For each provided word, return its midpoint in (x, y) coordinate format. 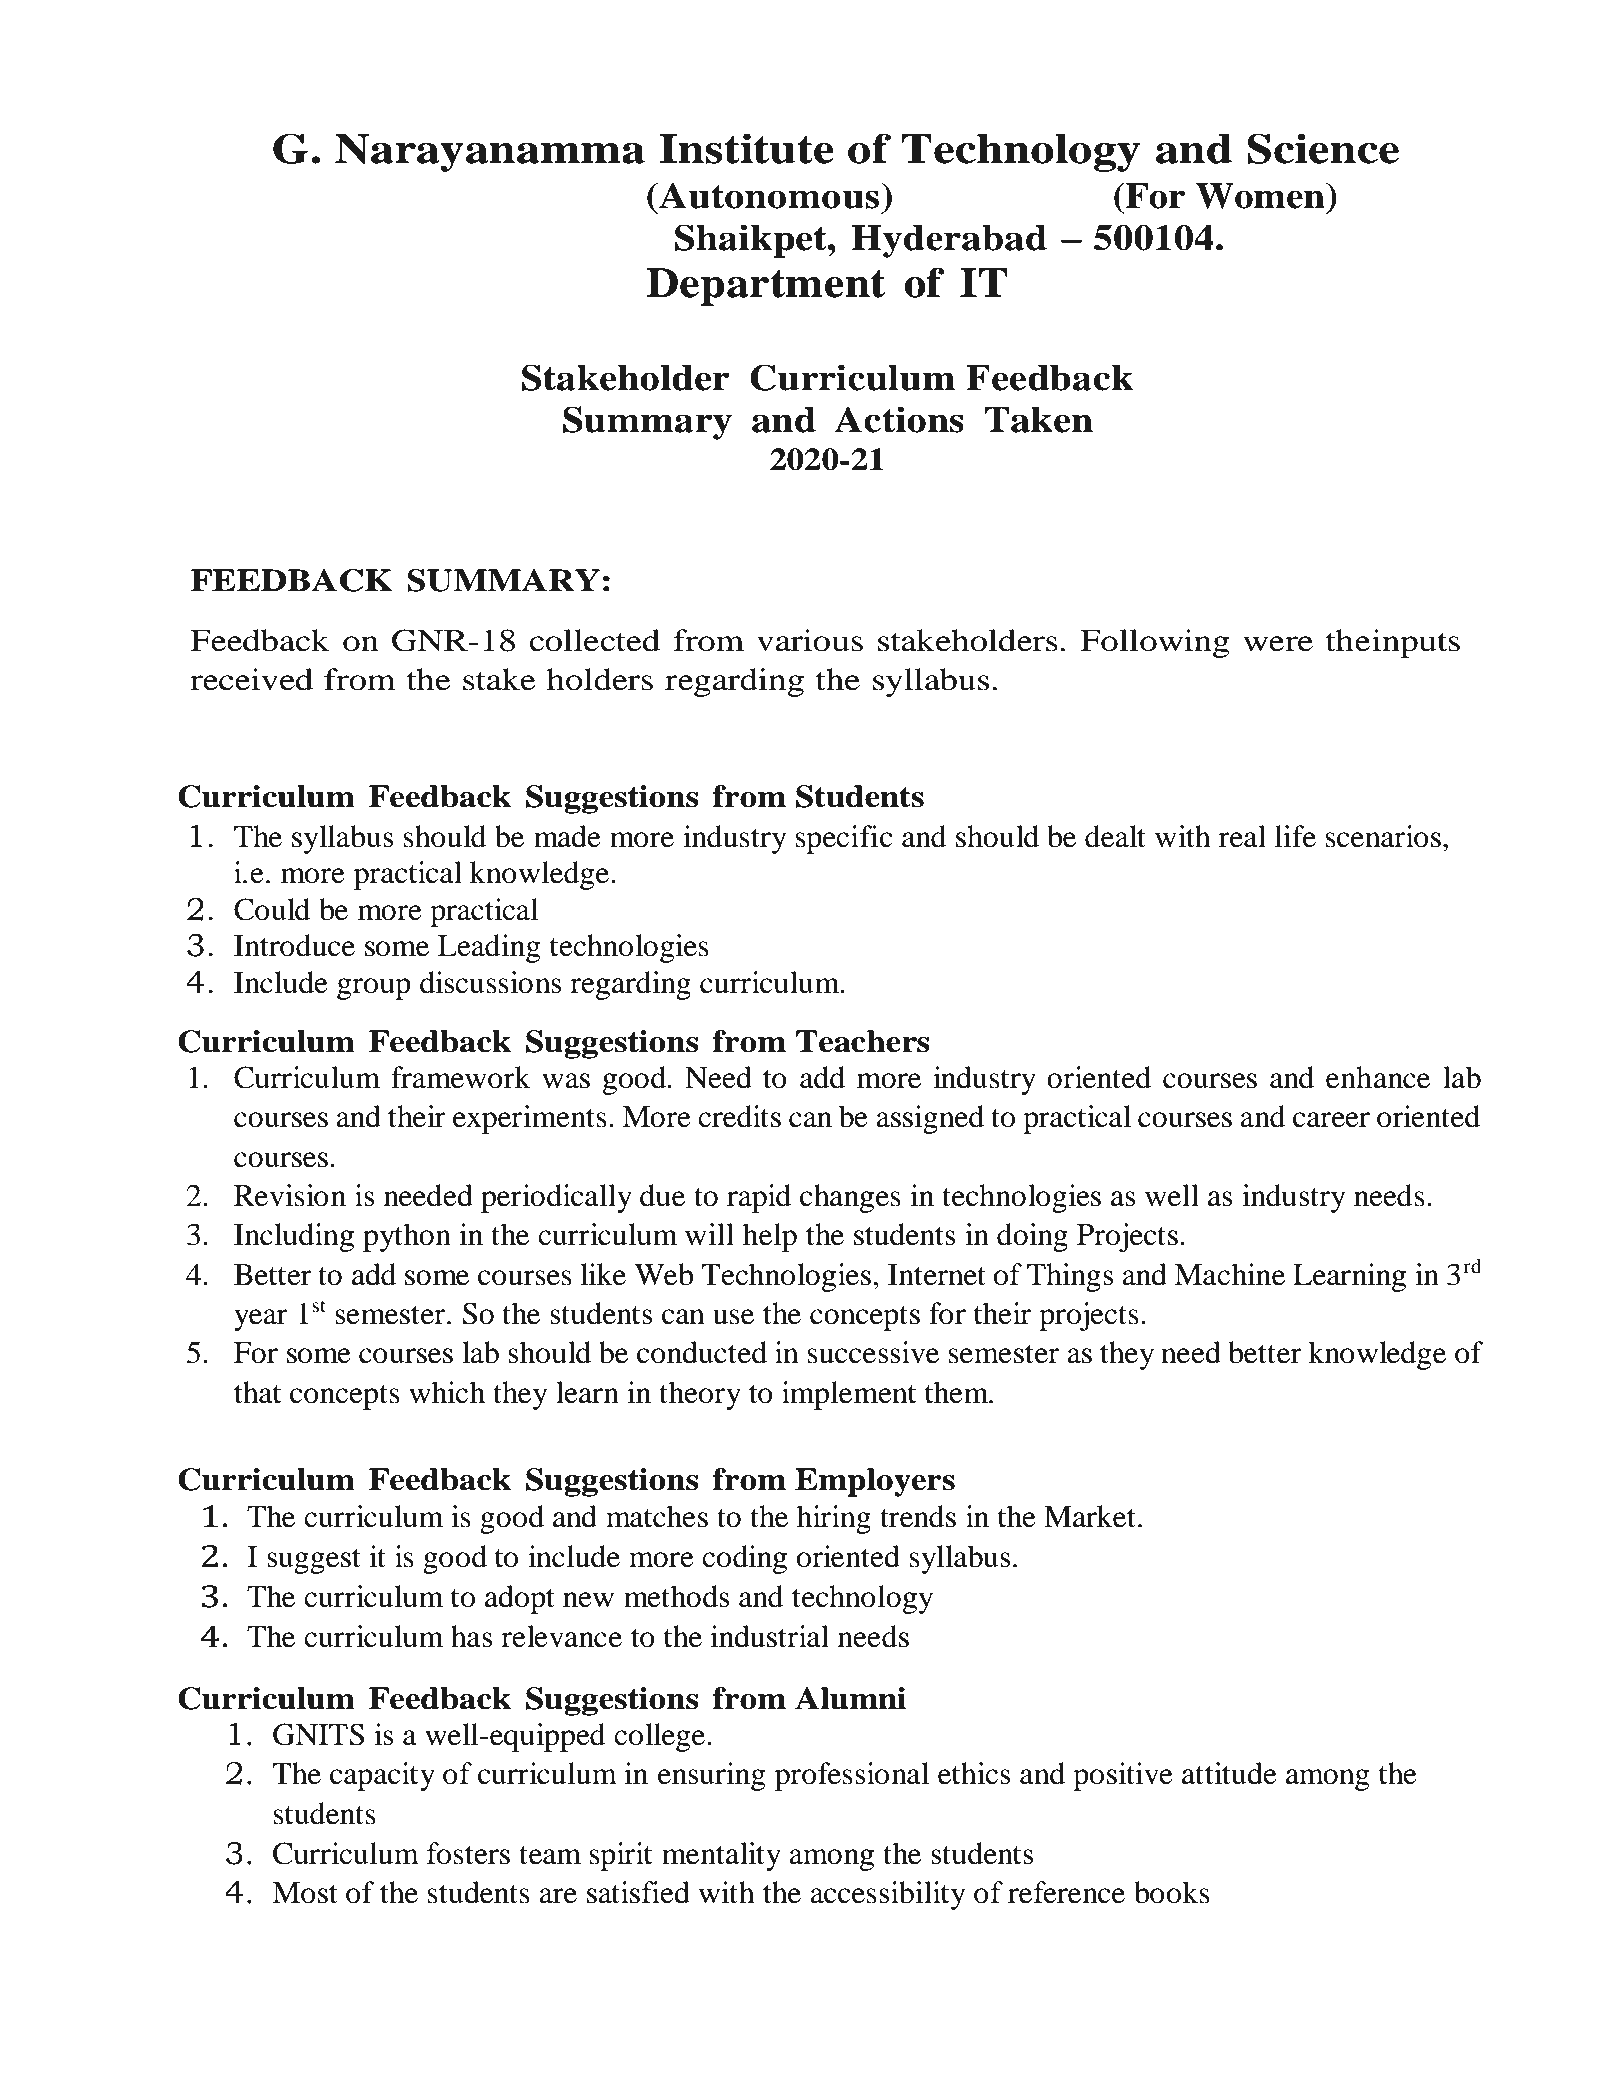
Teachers (863, 1041)
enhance (1378, 1077)
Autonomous (769, 195)
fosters (468, 1853)
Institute (747, 148)
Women (1261, 195)
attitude (1229, 1773)
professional (852, 1776)
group (374, 989)
